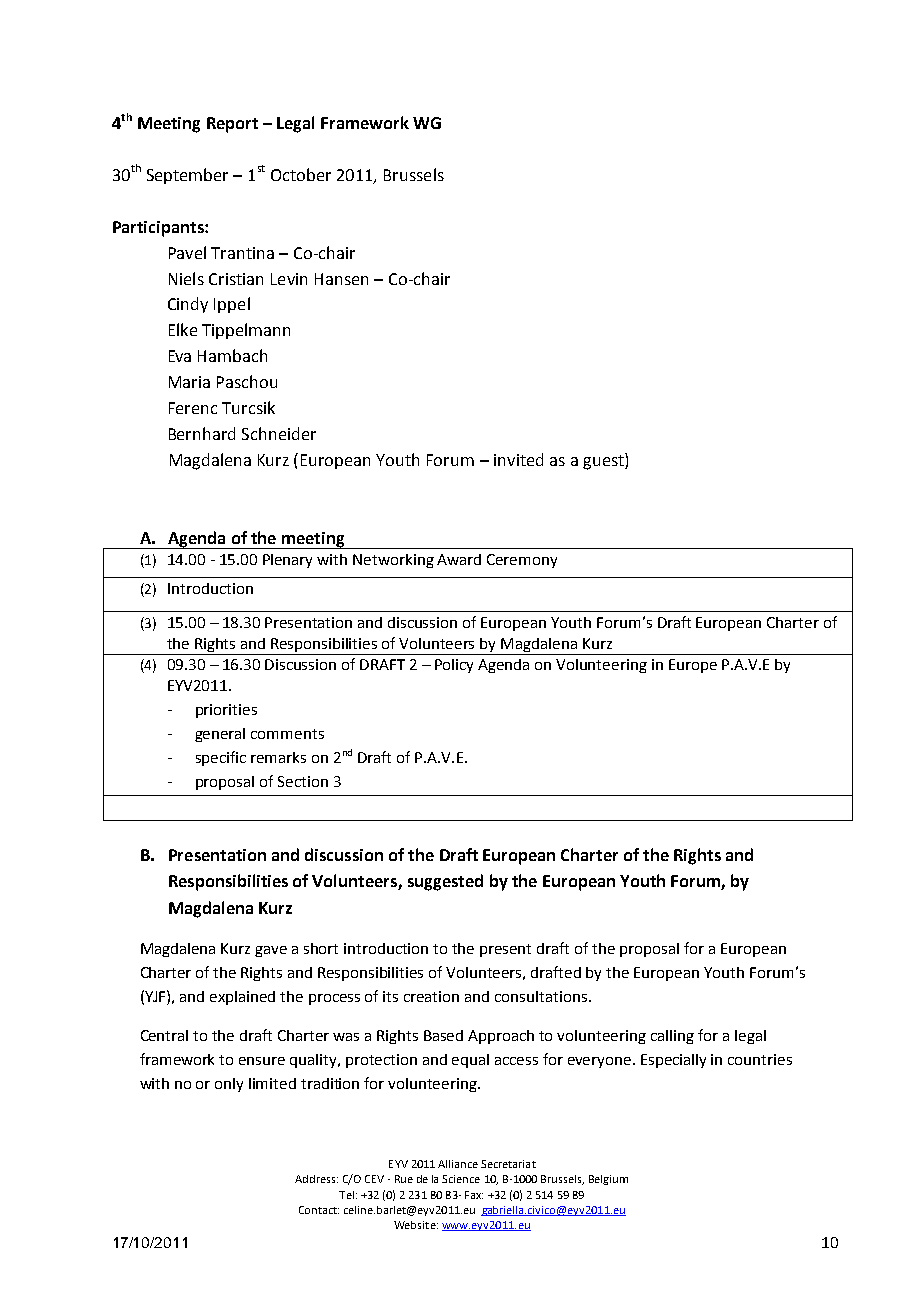 The image size is (924, 1308). Describe the element at coordinates (445, 882) in the page. I see `suggested` at that location.
